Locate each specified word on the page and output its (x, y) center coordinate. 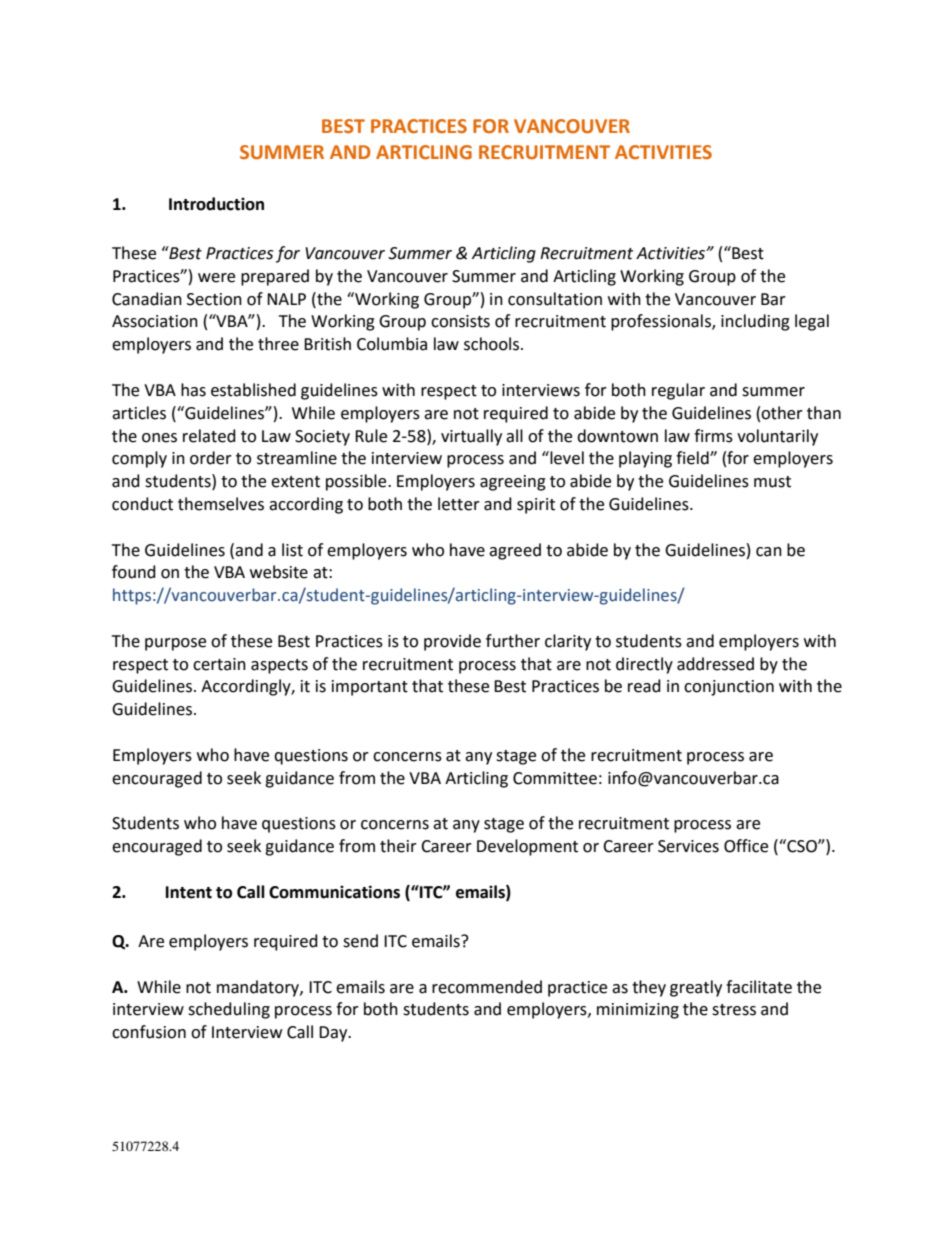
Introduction (216, 204)
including (755, 322)
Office (746, 846)
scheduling (229, 1010)
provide (452, 642)
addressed (715, 664)
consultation (555, 299)
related (209, 436)
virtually (471, 437)
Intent (189, 892)
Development (527, 847)
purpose (175, 644)
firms (713, 436)
